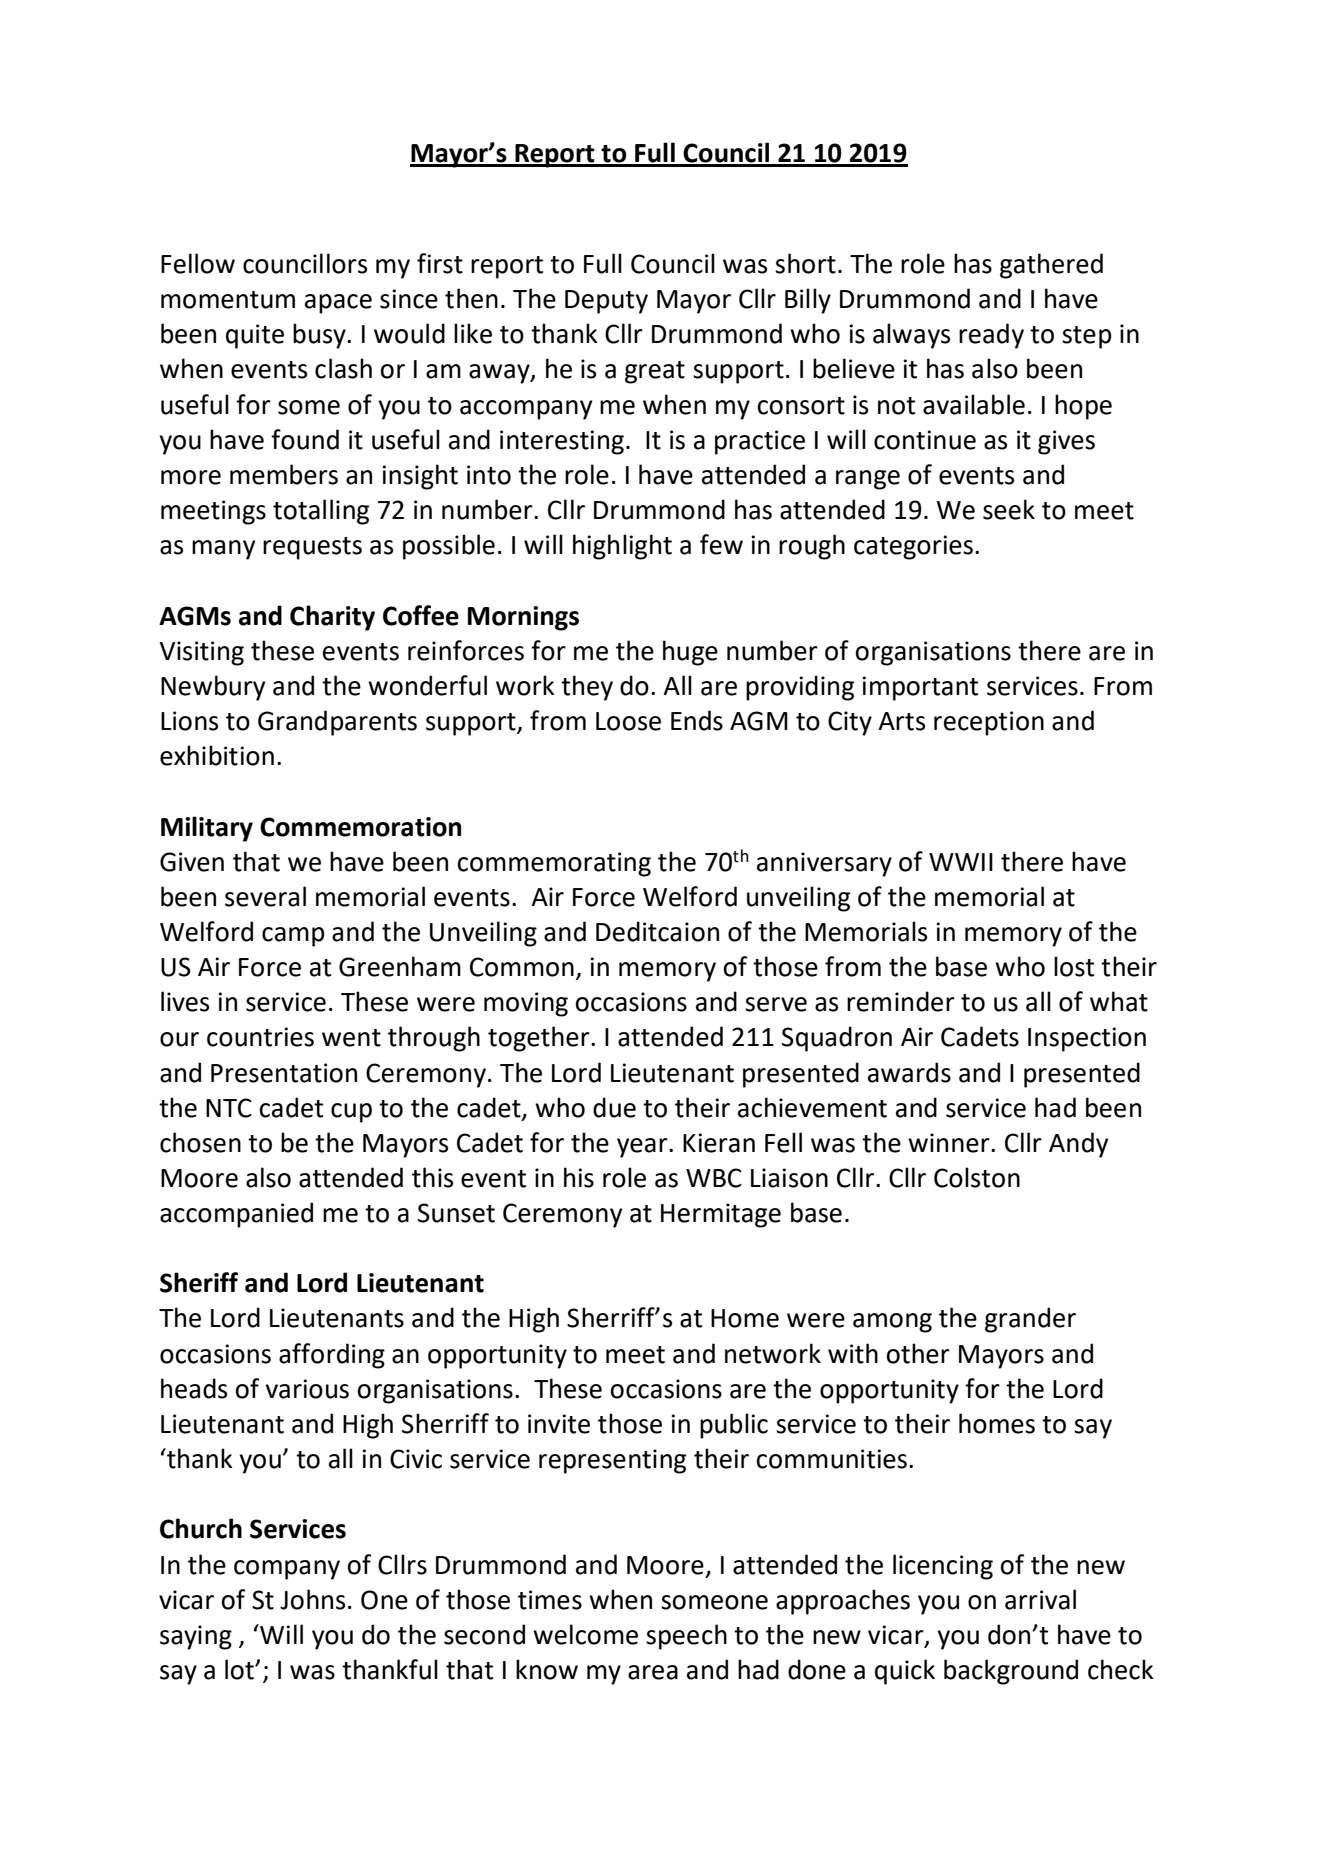  I want to click on important, so click(920, 688).
